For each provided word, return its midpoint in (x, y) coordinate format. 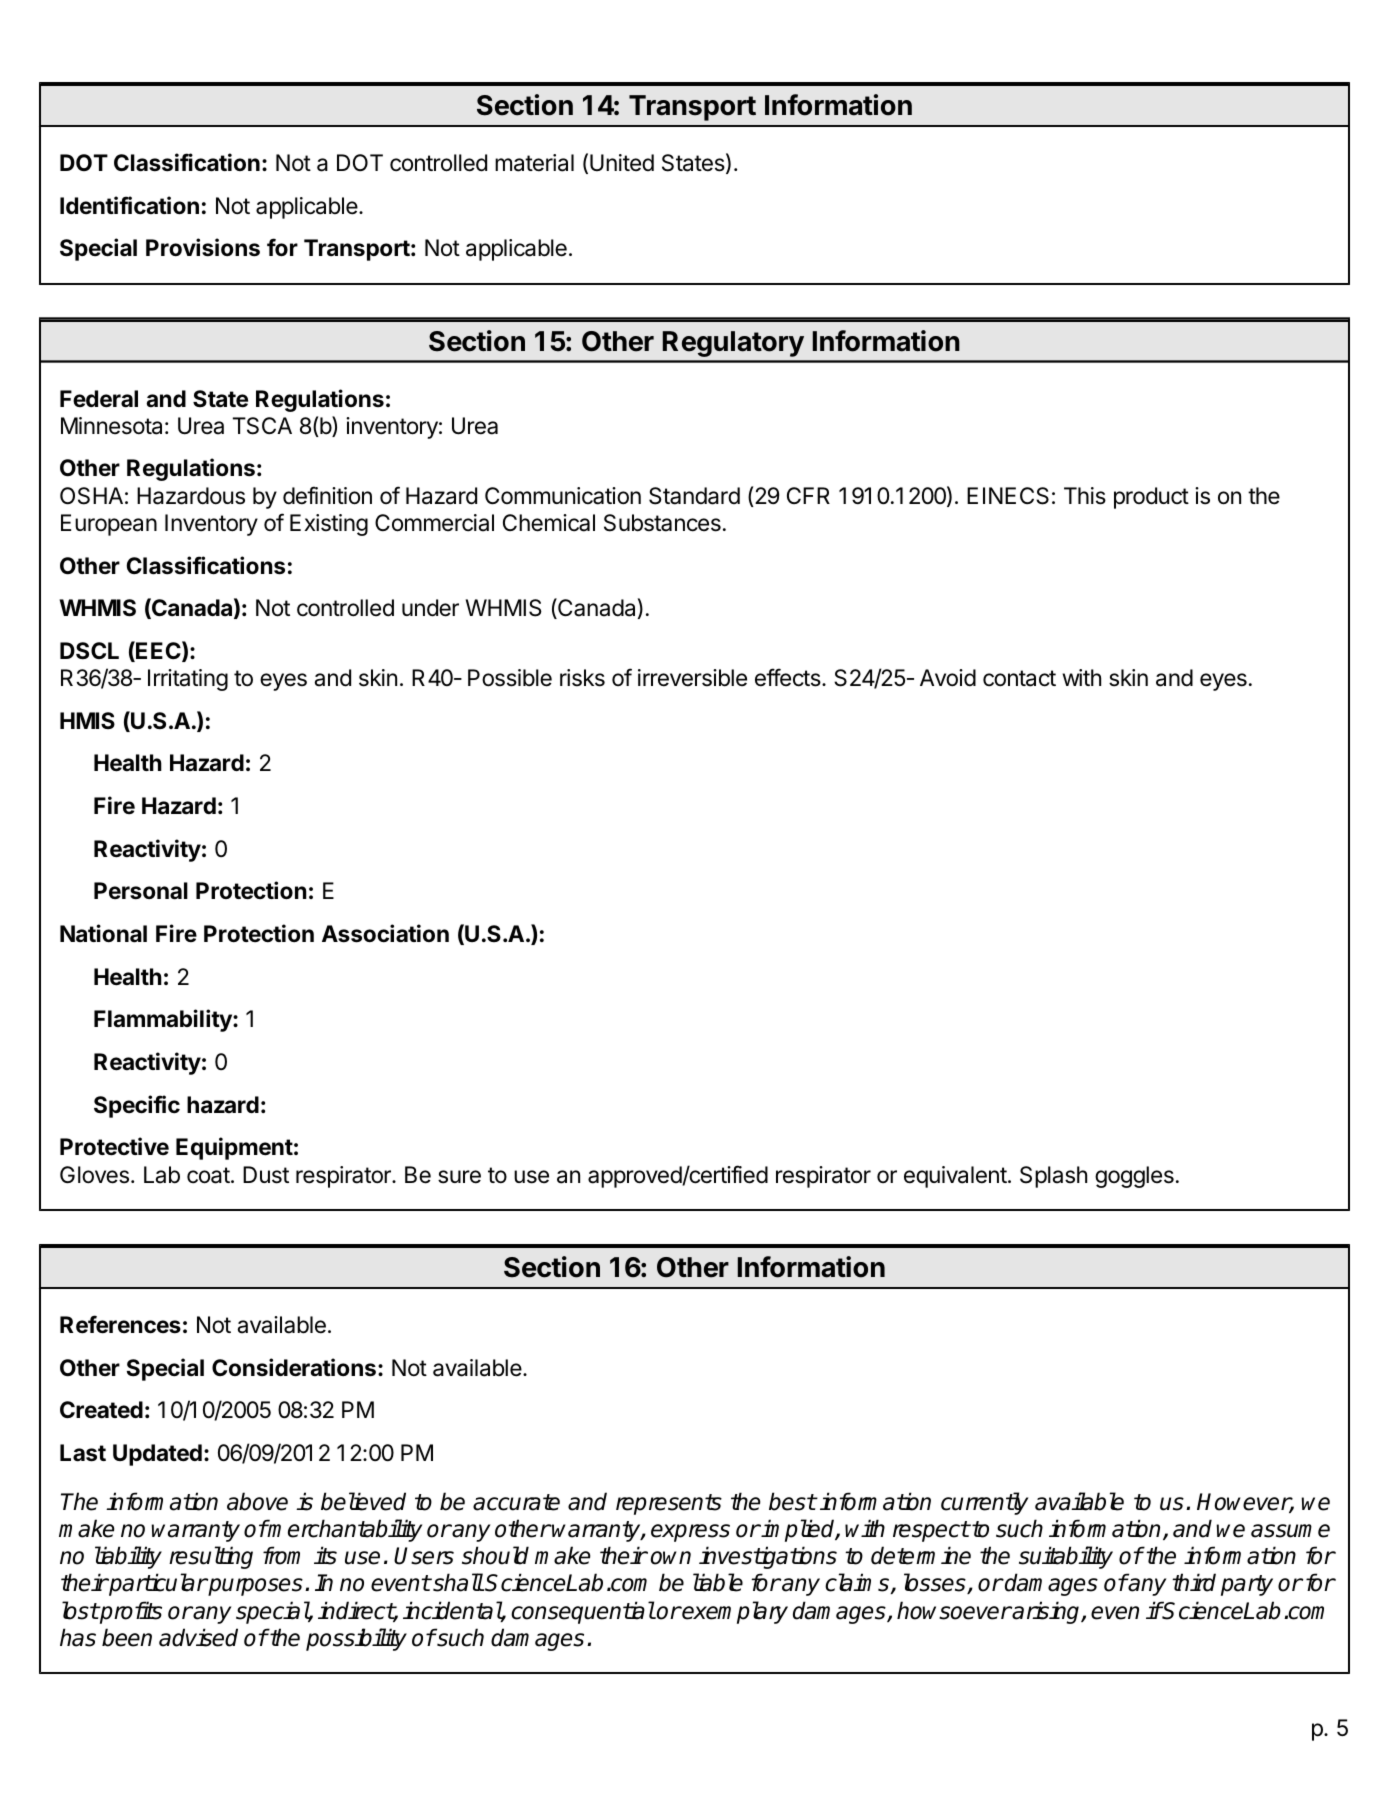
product (1151, 498)
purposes (254, 1587)
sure (459, 1177)
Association (385, 933)
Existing (329, 525)
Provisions (203, 247)
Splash (1053, 1177)
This (1085, 496)
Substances (662, 523)
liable (718, 1582)
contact (1019, 678)
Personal (141, 891)
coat (208, 1175)
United (622, 163)
